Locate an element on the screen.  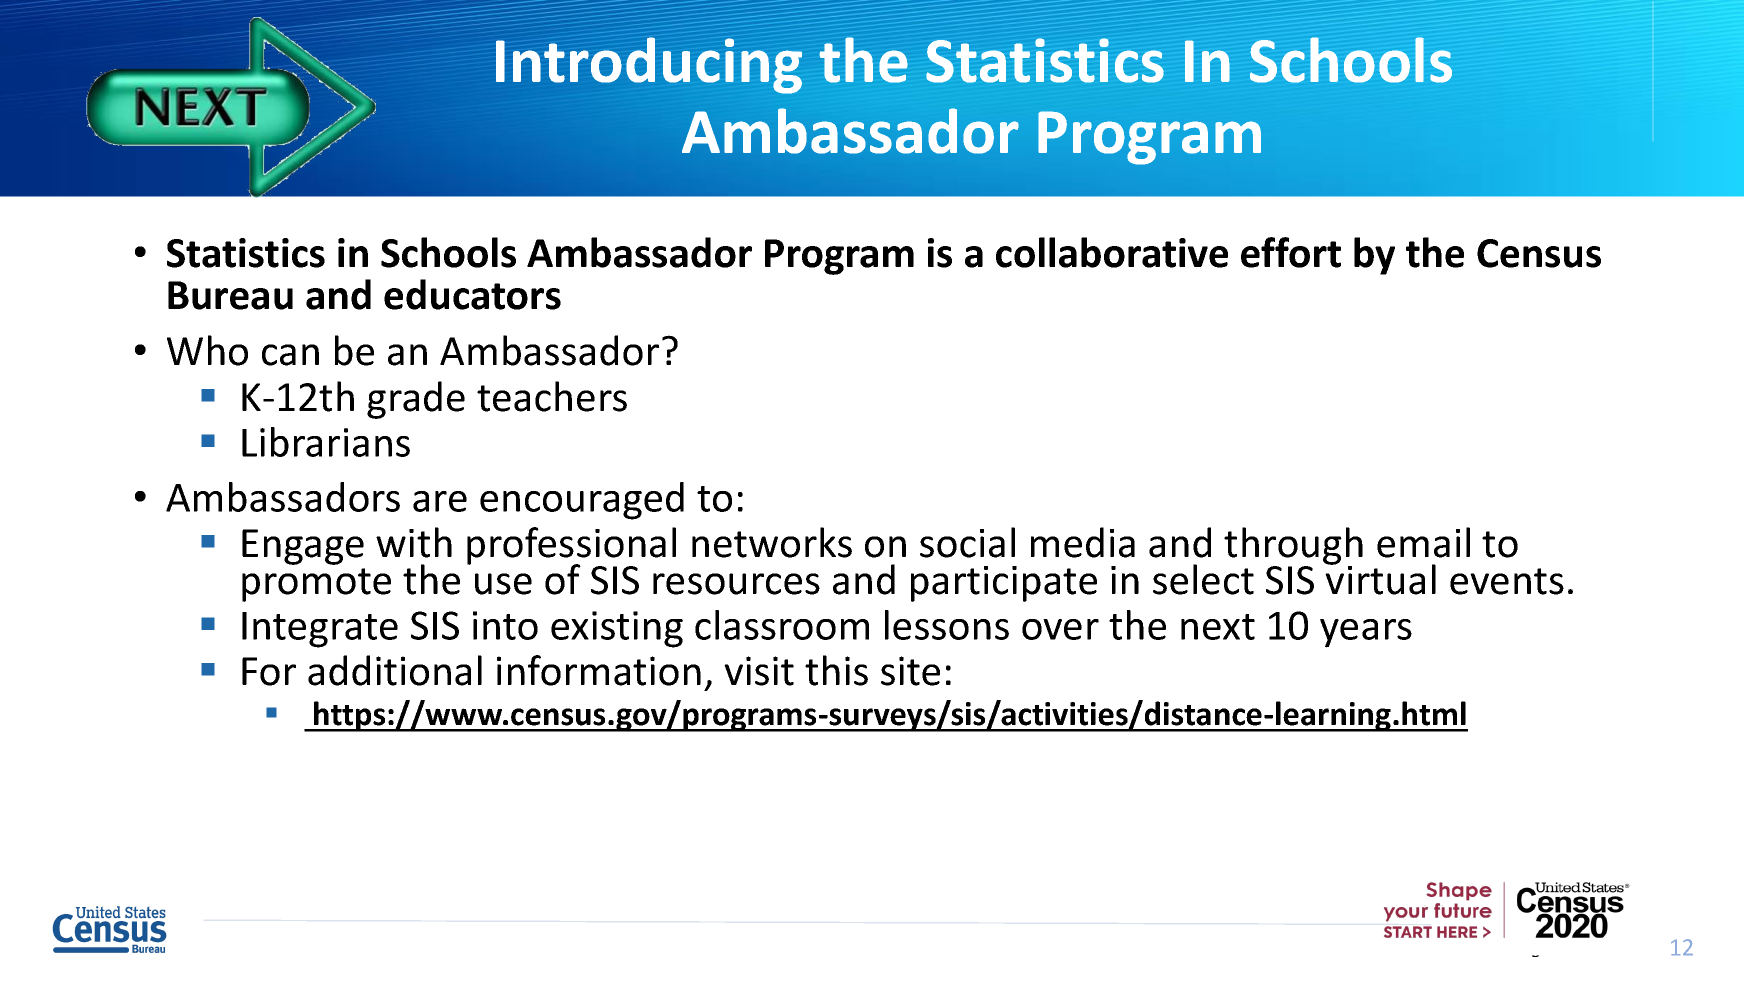
are is located at coordinates (440, 501).
